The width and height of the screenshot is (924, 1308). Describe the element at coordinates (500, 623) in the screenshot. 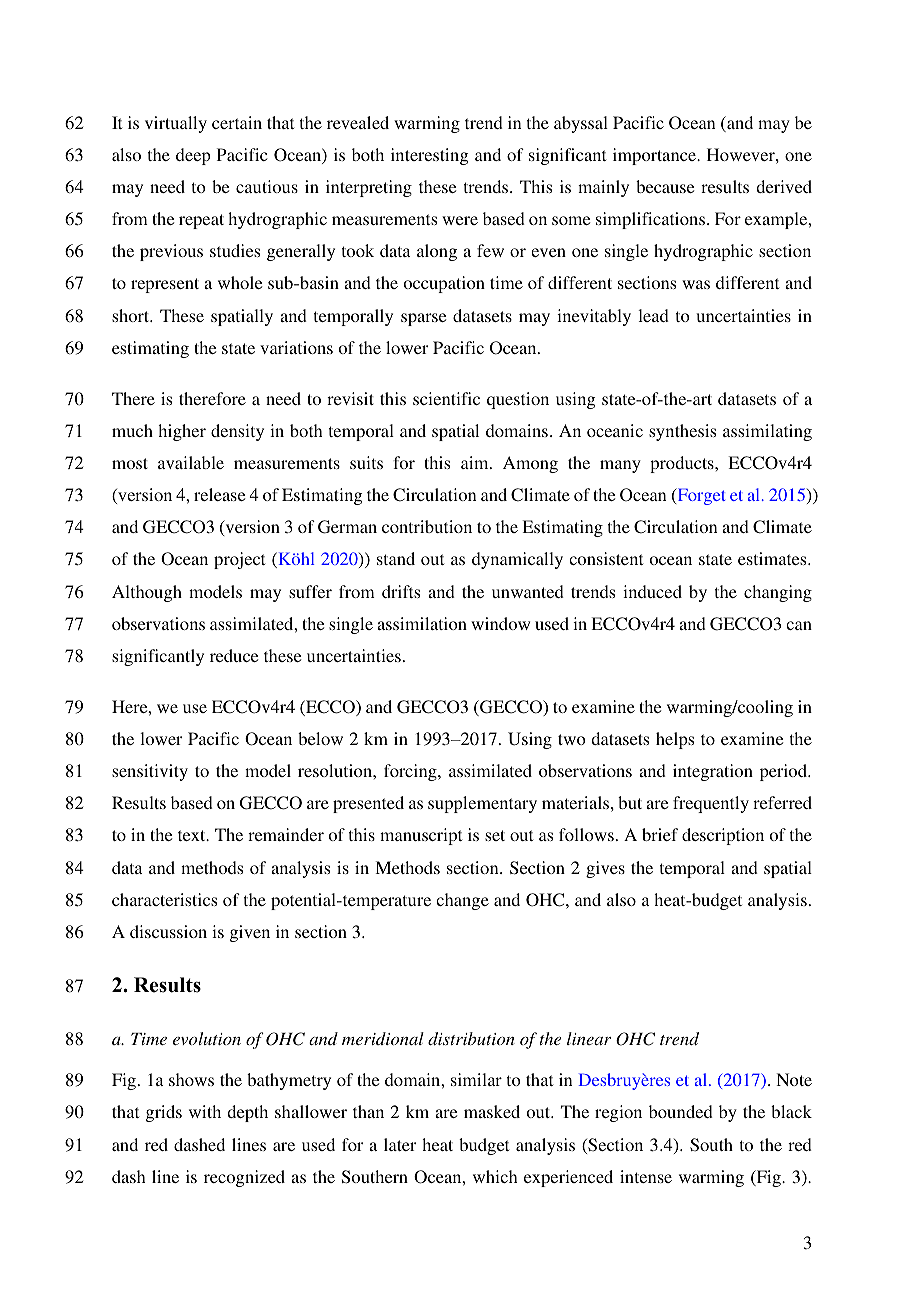

I see `window` at that location.
